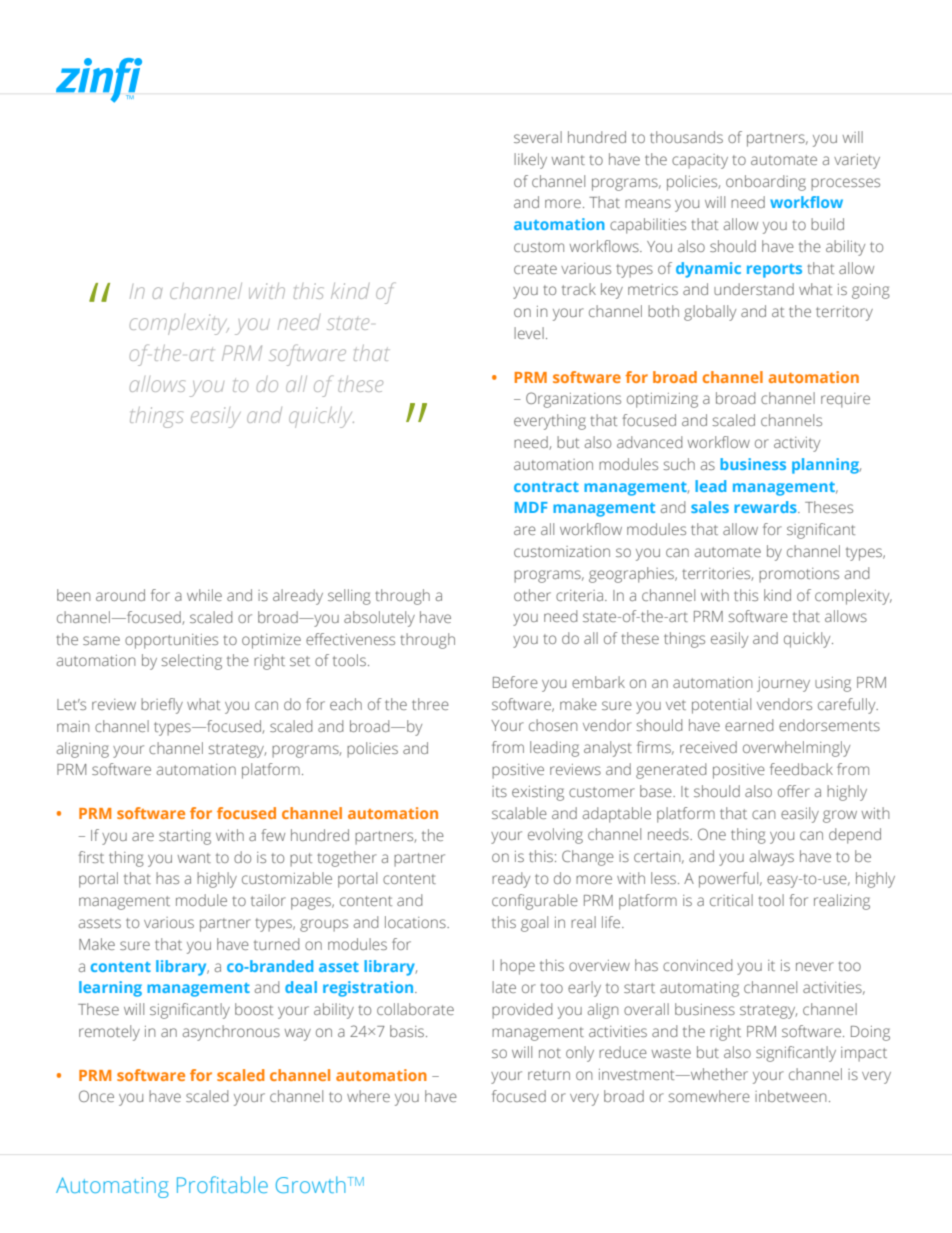 Image resolution: width=952 pixels, height=1233 pixels. I want to click on activity, so click(797, 444).
